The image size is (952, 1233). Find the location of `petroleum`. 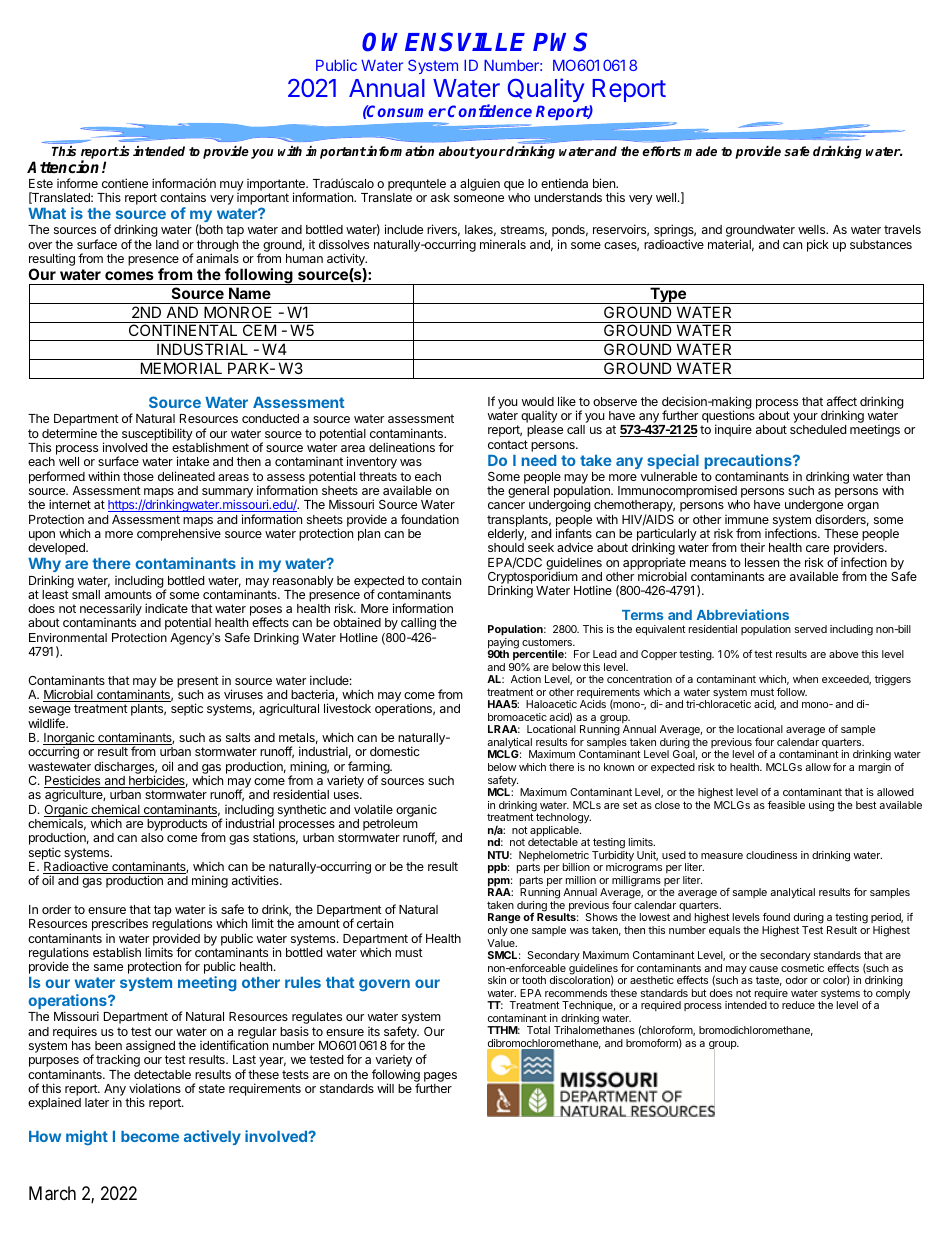

petroleum is located at coordinates (390, 826).
